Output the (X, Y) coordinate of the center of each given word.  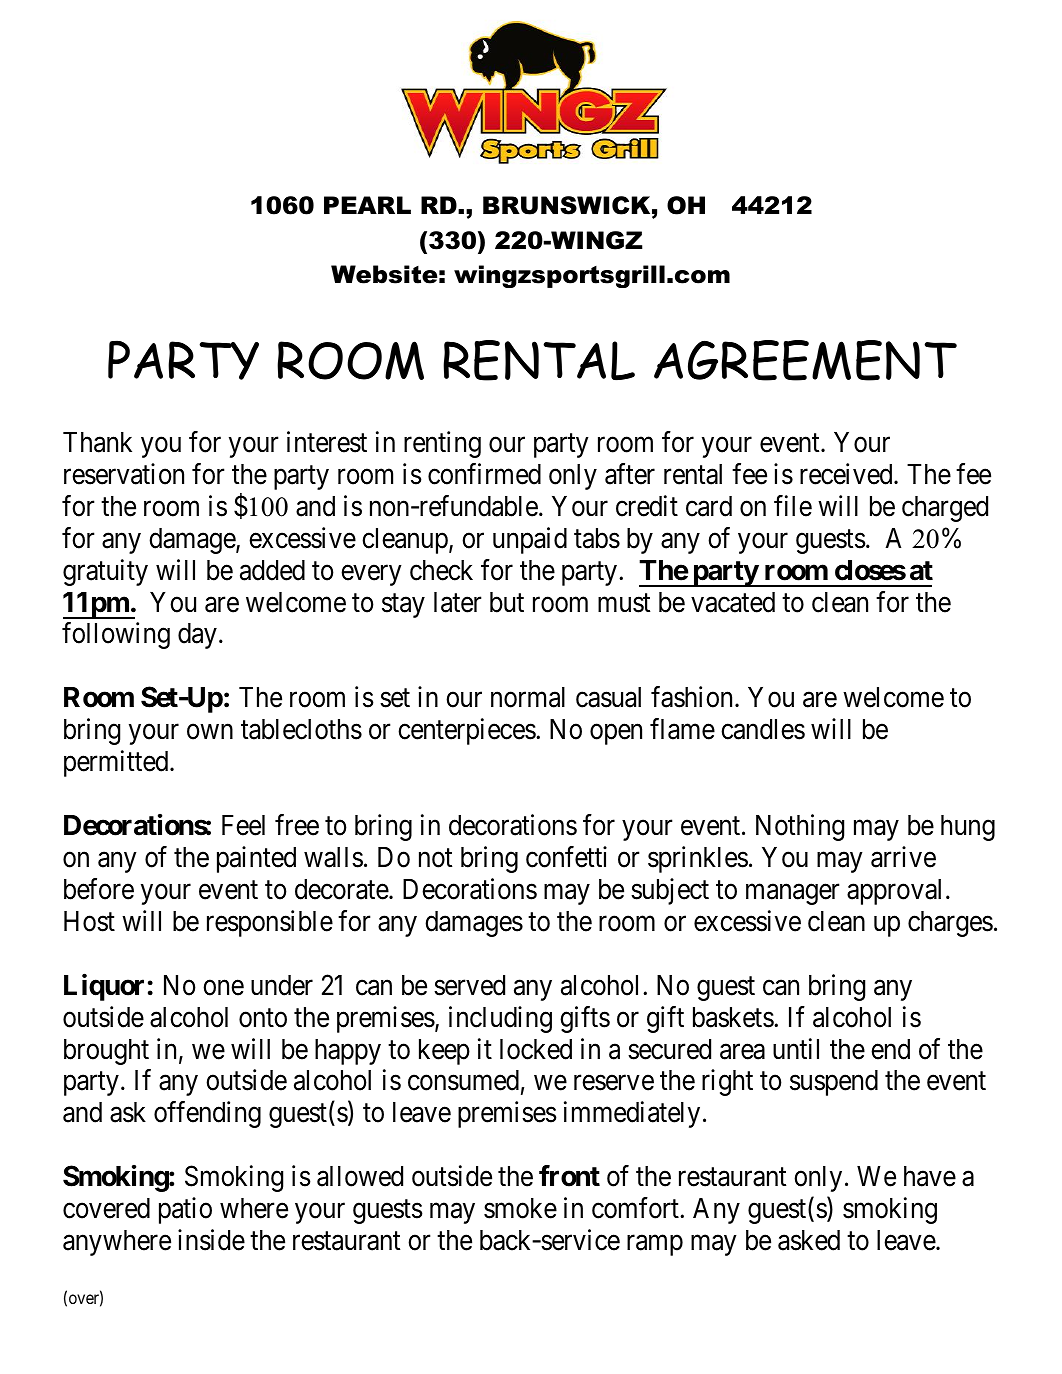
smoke (520, 1208)
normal (528, 697)
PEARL (367, 205)
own (210, 732)
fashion (691, 697)
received (847, 474)
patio (185, 1210)
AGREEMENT (805, 360)
